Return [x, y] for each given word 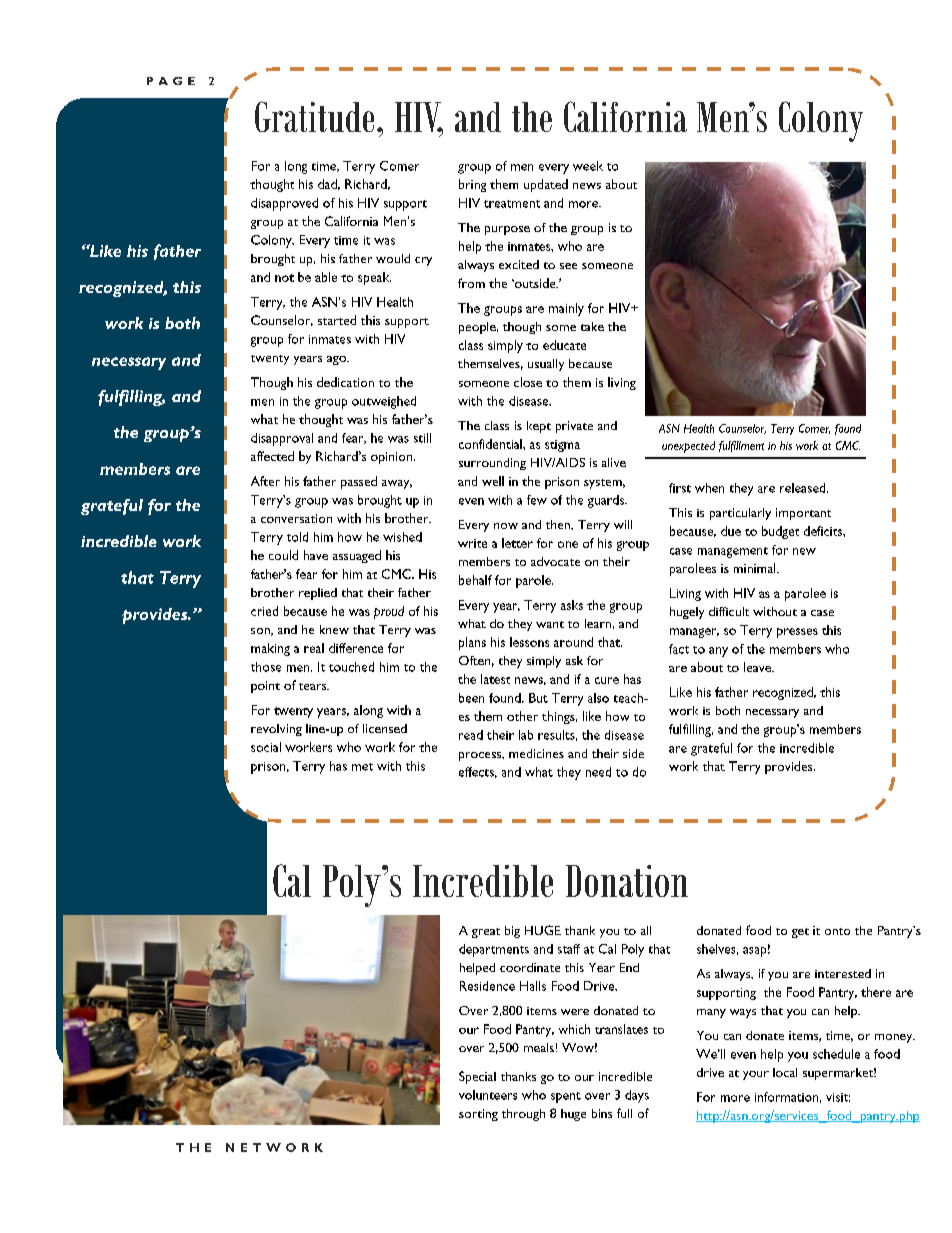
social [266, 747]
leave [759, 667]
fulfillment [741, 446]
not [284, 278]
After [265, 481]
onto [837, 931]
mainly [566, 309]
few [537, 500]
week [588, 166]
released [804, 488]
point [265, 687]
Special [477, 1077]
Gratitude [314, 116]
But [538, 698]
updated [546, 185]
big [512, 932]
